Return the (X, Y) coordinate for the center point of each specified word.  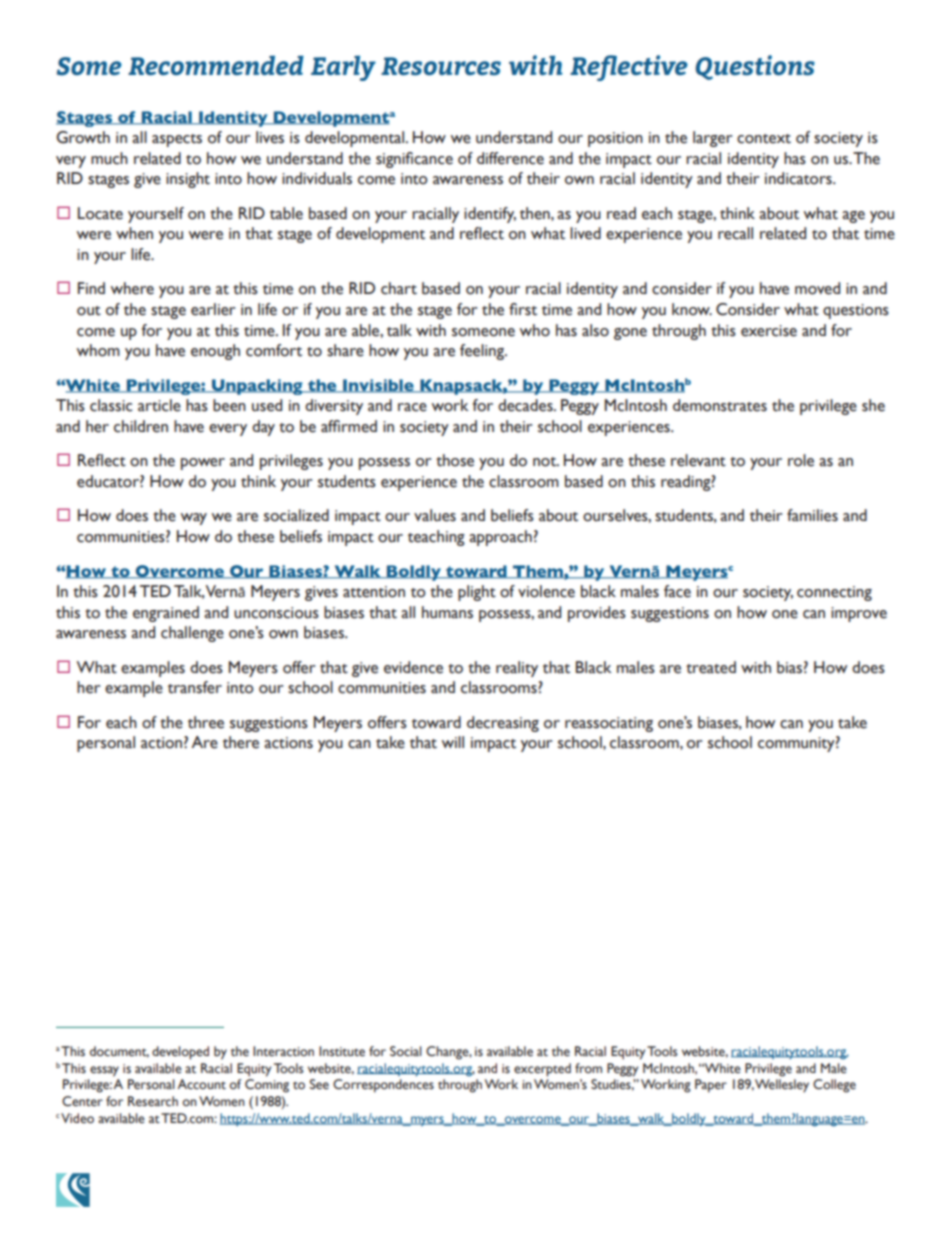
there (241, 742)
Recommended (216, 65)
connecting (834, 593)
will (453, 742)
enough (215, 352)
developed (180, 1053)
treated (711, 667)
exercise (769, 331)
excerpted (542, 1070)
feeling (483, 352)
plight (477, 593)
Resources (441, 66)
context (764, 139)
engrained (166, 614)
